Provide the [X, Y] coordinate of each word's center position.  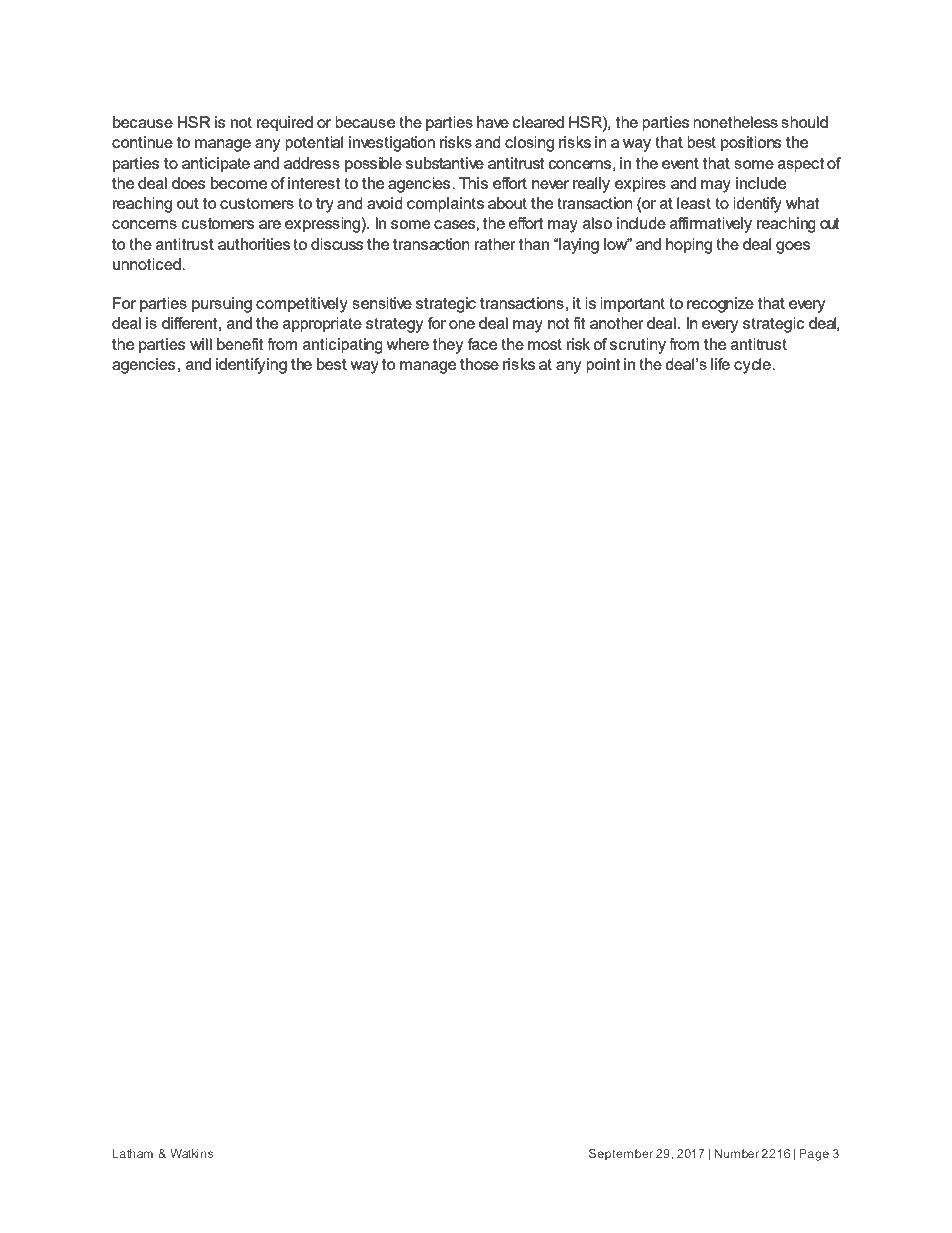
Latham [133, 1153]
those [479, 364]
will [201, 344]
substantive [445, 163]
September [621, 1155]
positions [751, 144]
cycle [753, 366]
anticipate [216, 165]
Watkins [192, 1153]
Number [737, 1153]
